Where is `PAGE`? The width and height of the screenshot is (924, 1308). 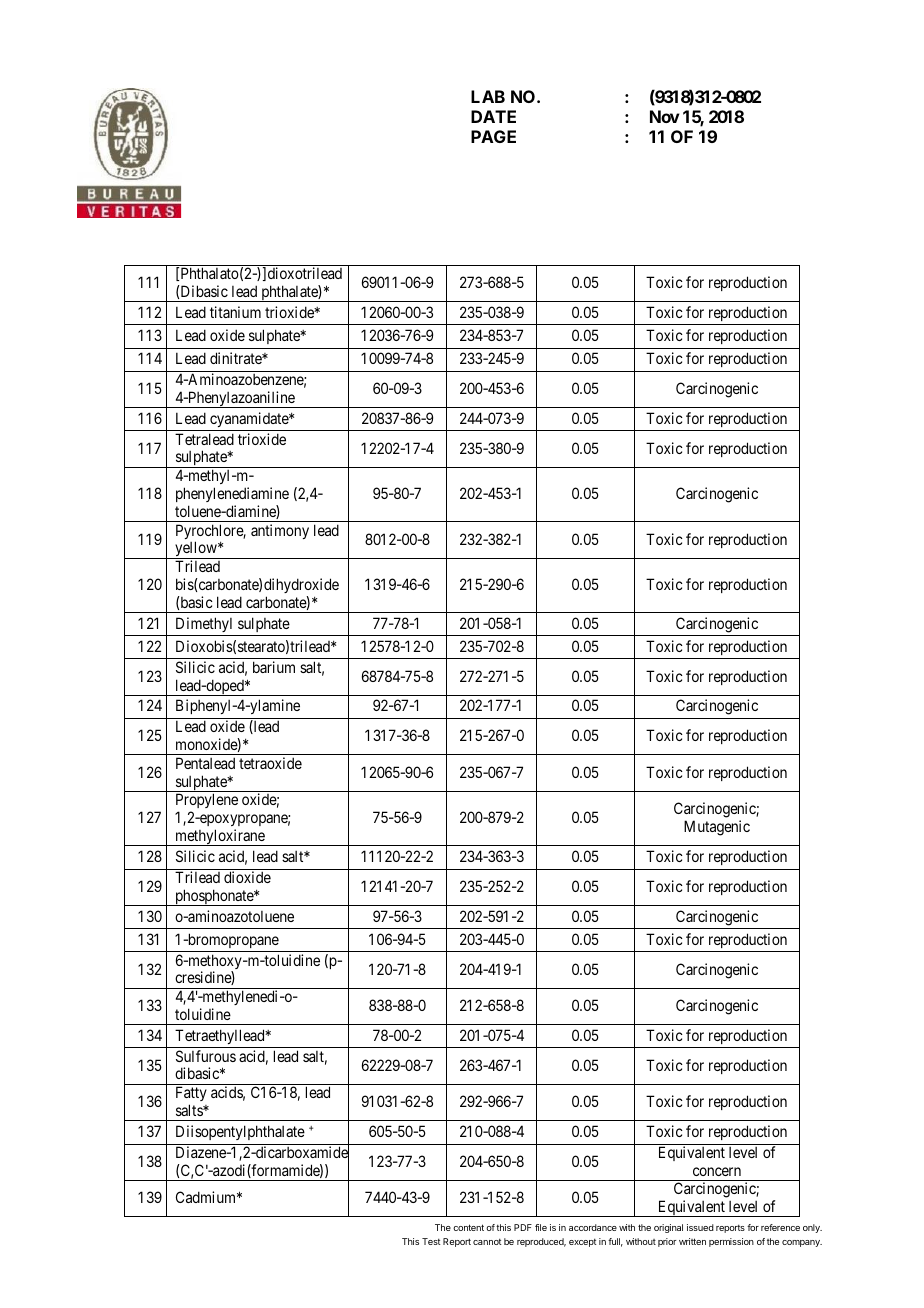 PAGE is located at coordinates (493, 136).
